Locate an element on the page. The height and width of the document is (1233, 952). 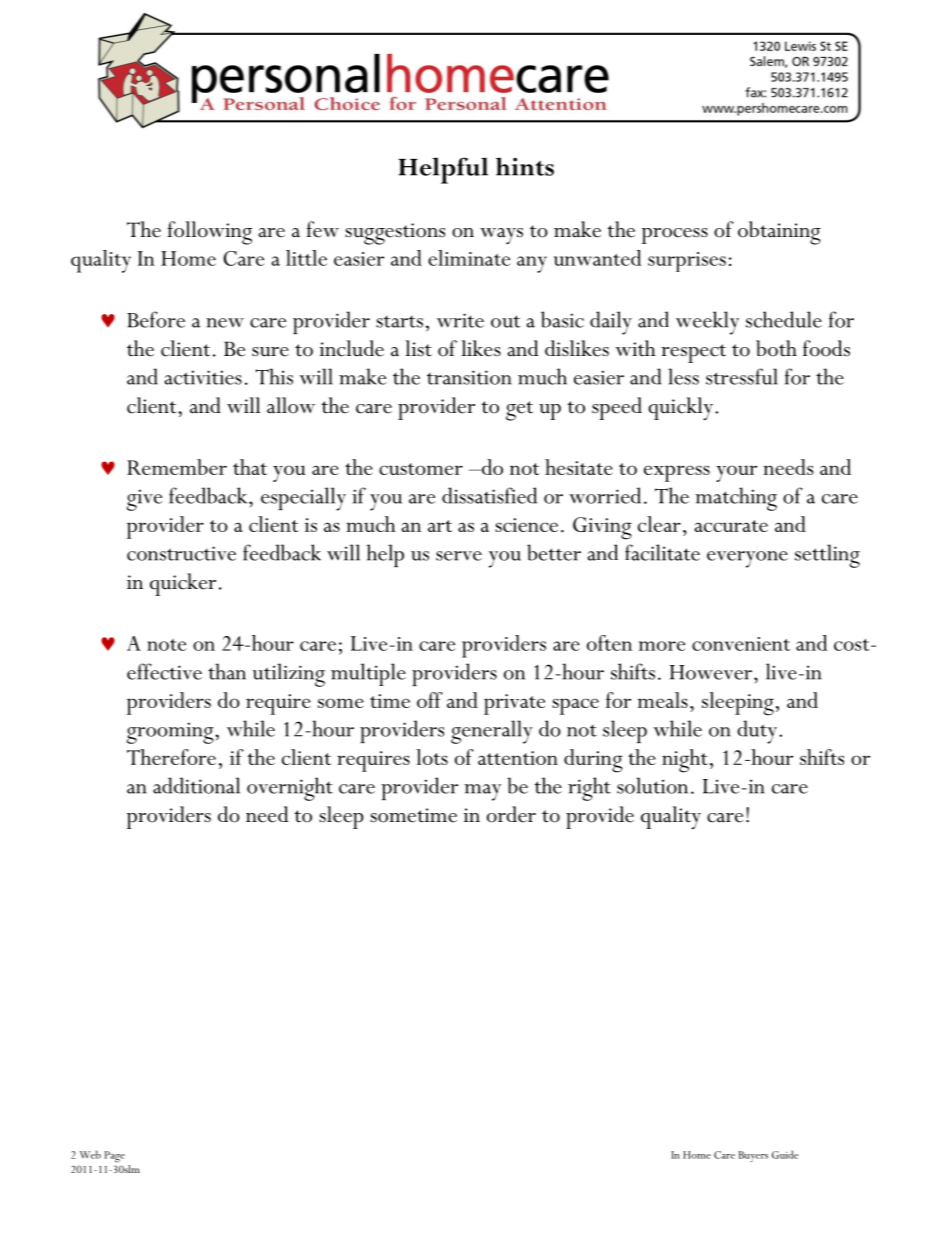
following is located at coordinates (209, 233).
